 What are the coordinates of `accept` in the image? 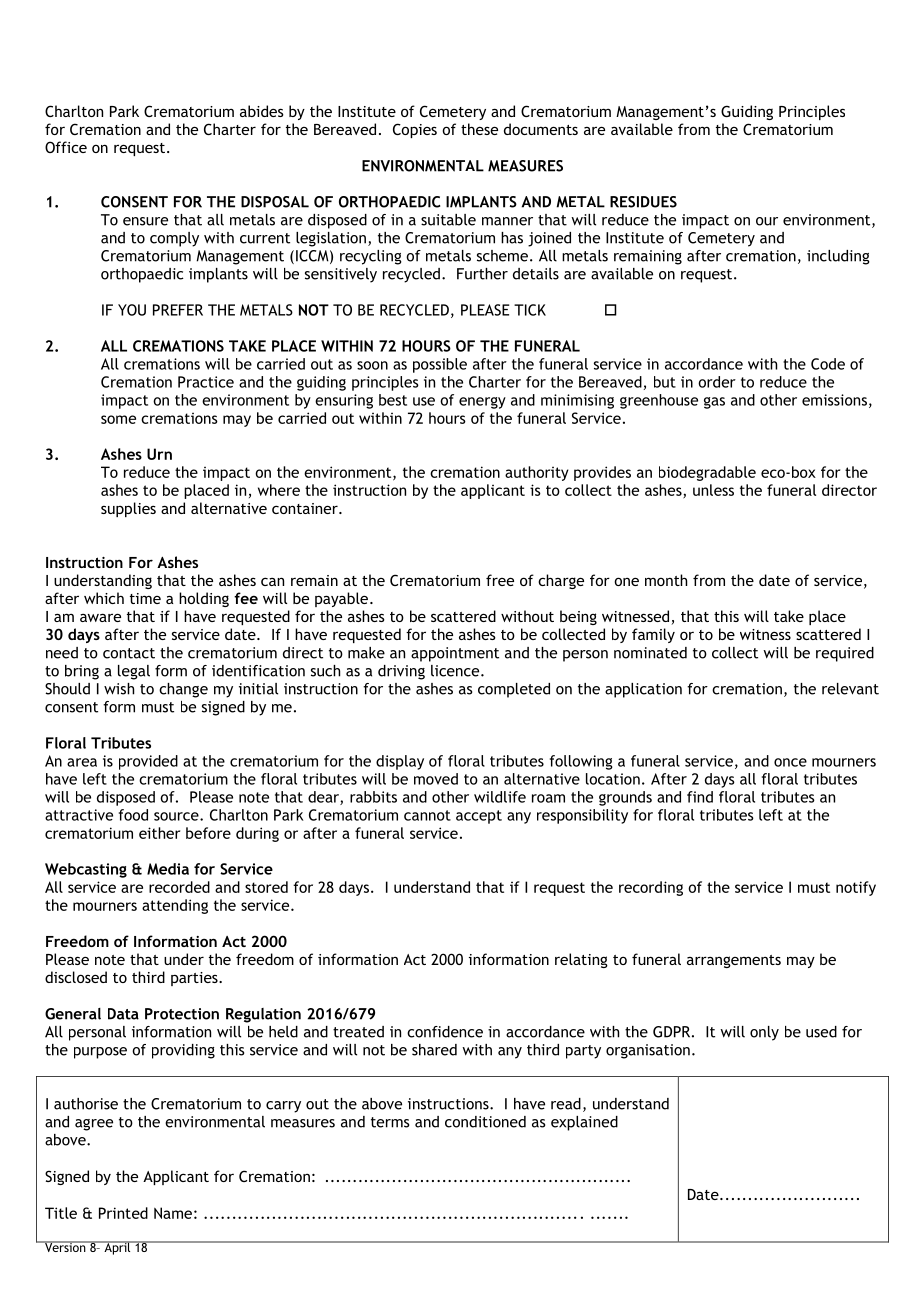 It's located at (479, 817).
